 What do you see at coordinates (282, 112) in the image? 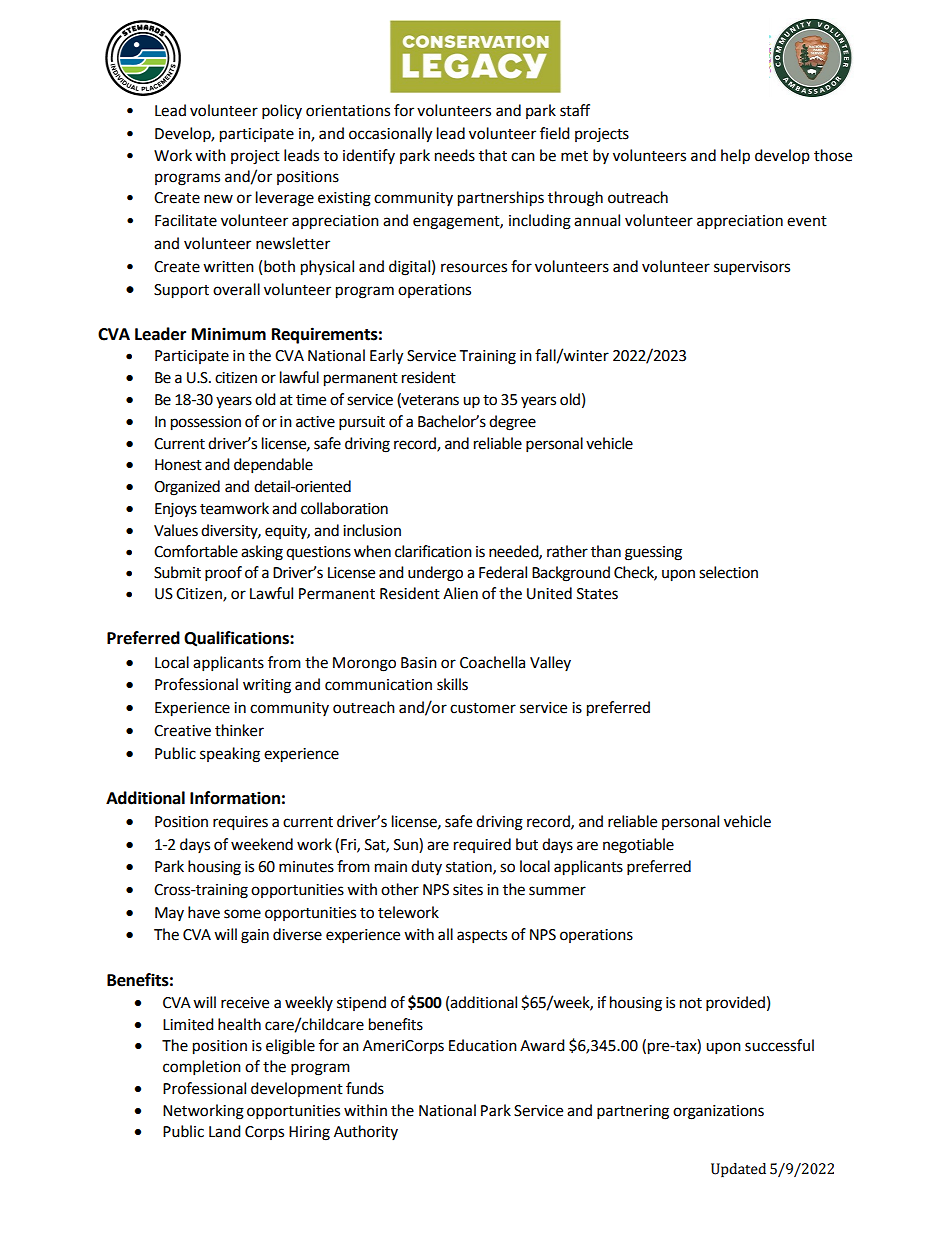
I see `policy` at bounding box center [282, 112].
